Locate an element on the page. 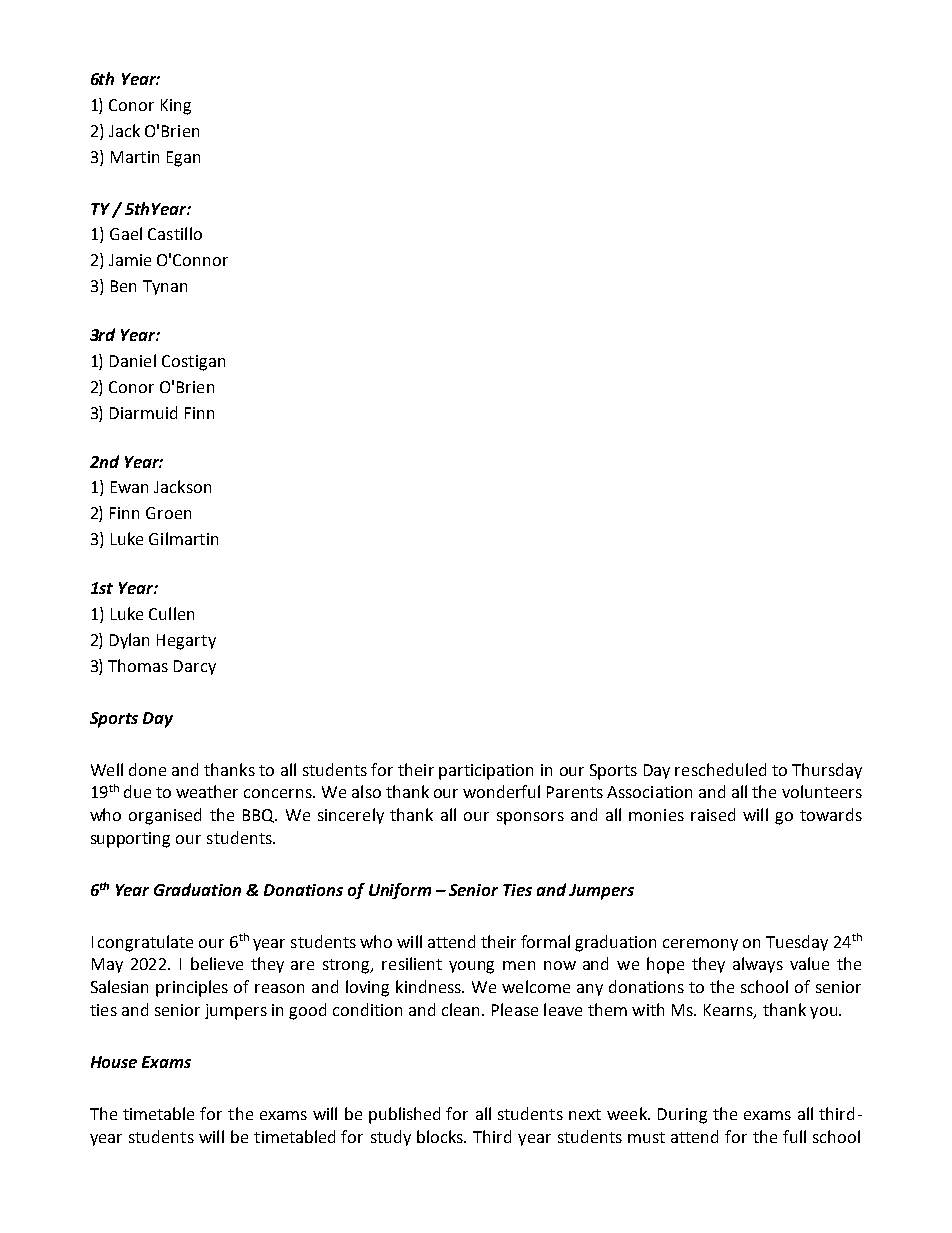 This document has width=952, height=1233. Tynan is located at coordinates (165, 287).
